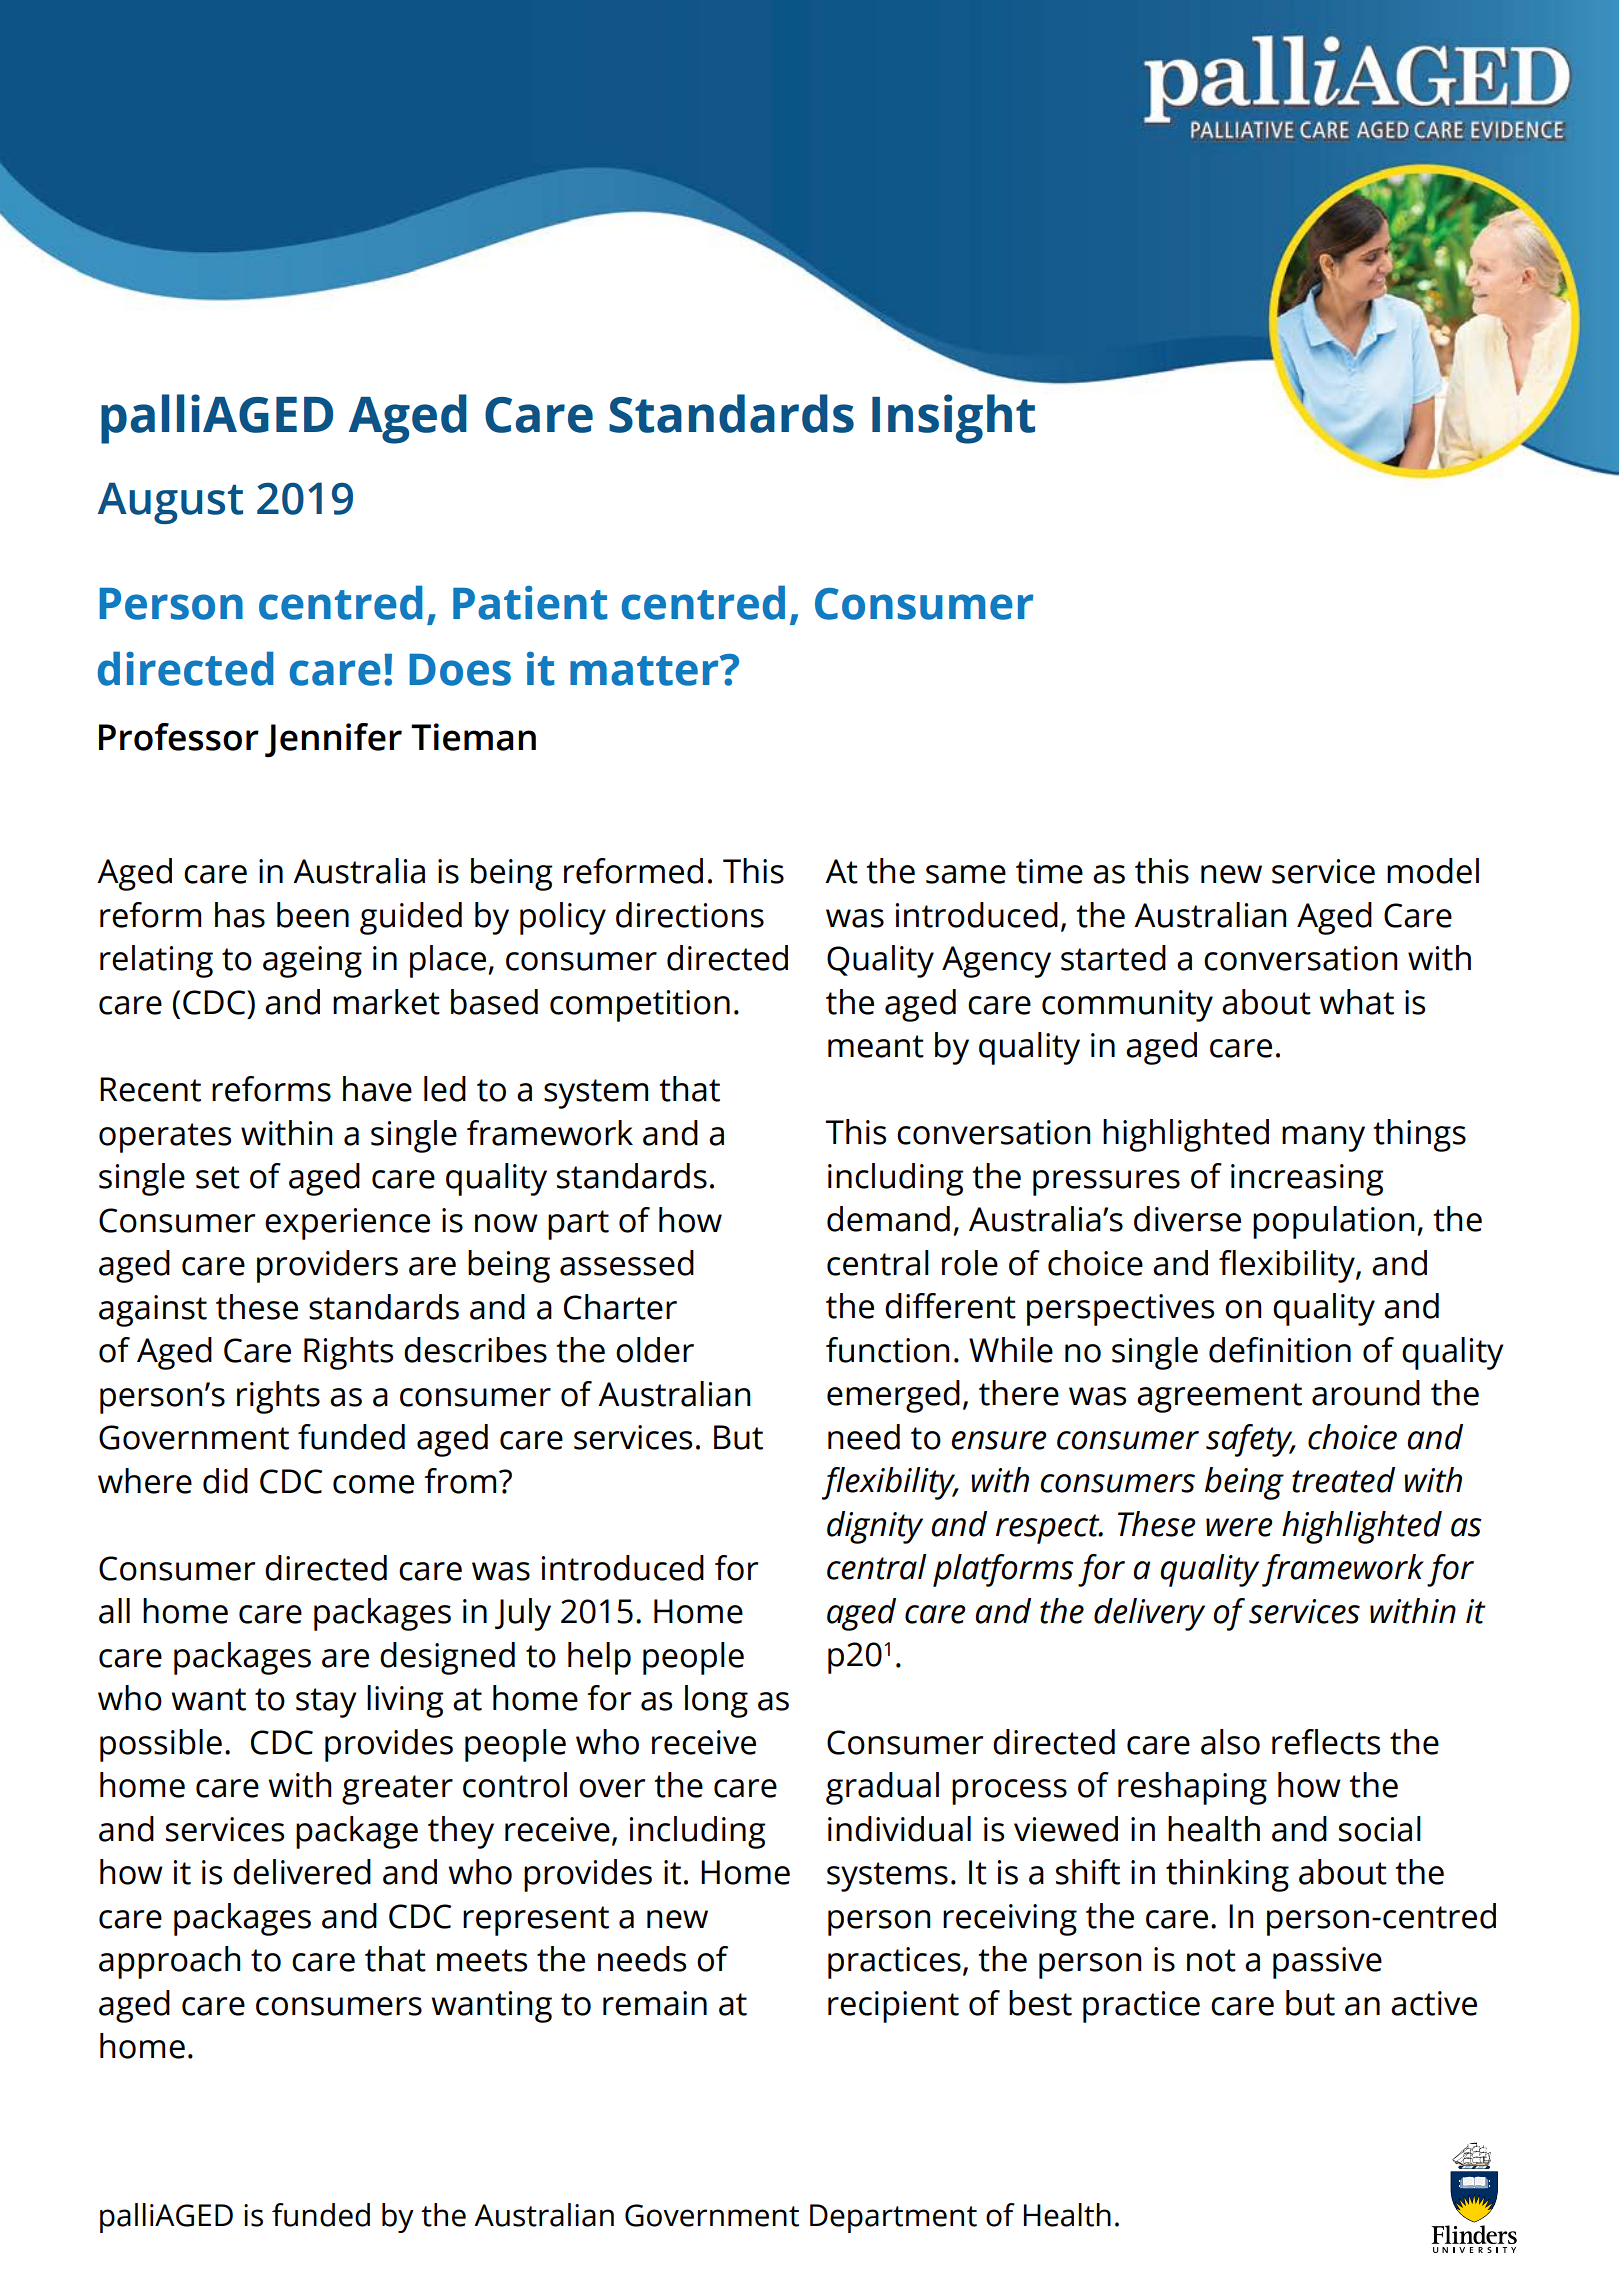  What do you see at coordinates (1280, 1350) in the screenshot?
I see `definition` at bounding box center [1280, 1350].
